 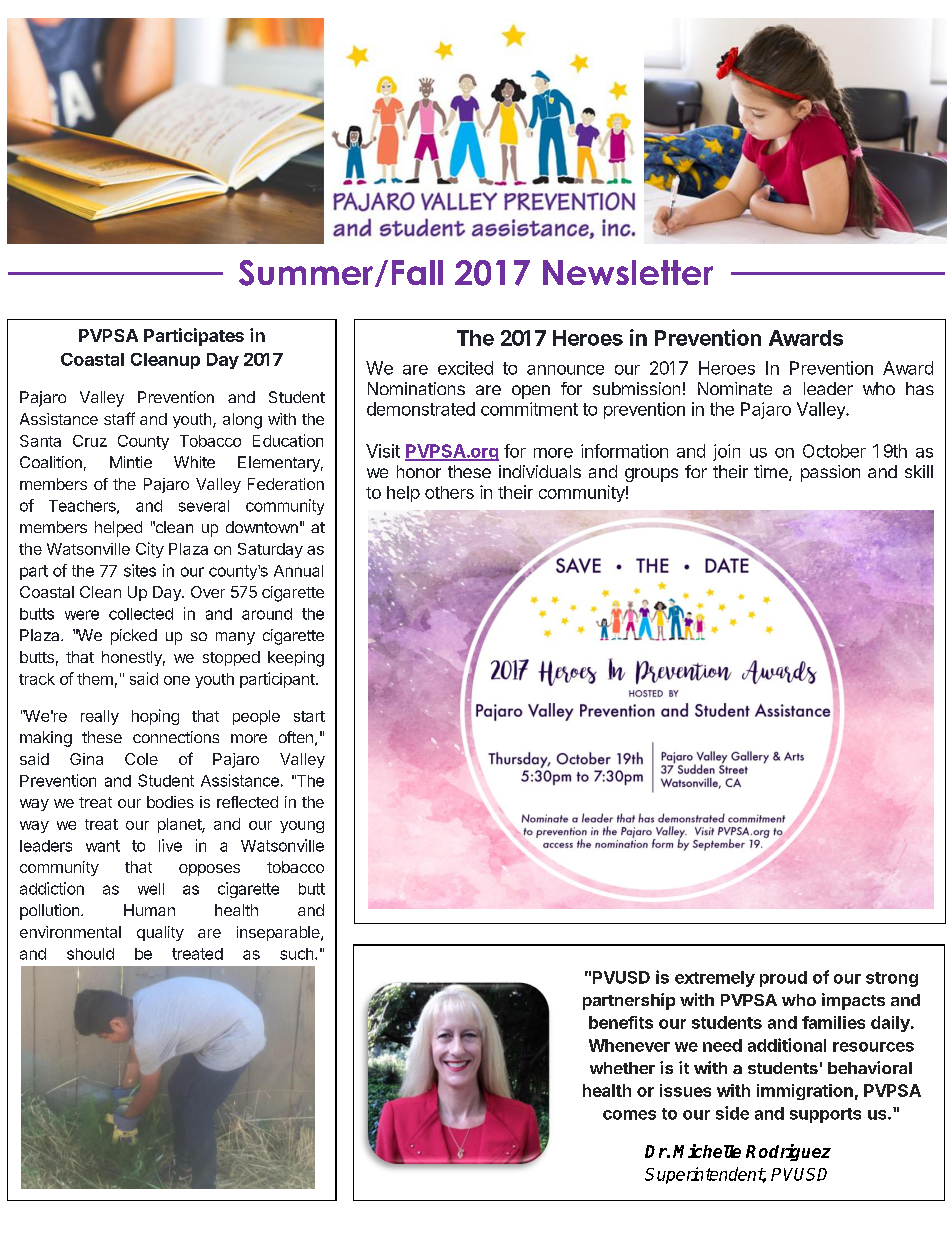 What do you see at coordinates (296, 659) in the screenshot?
I see `keeping` at bounding box center [296, 659].
